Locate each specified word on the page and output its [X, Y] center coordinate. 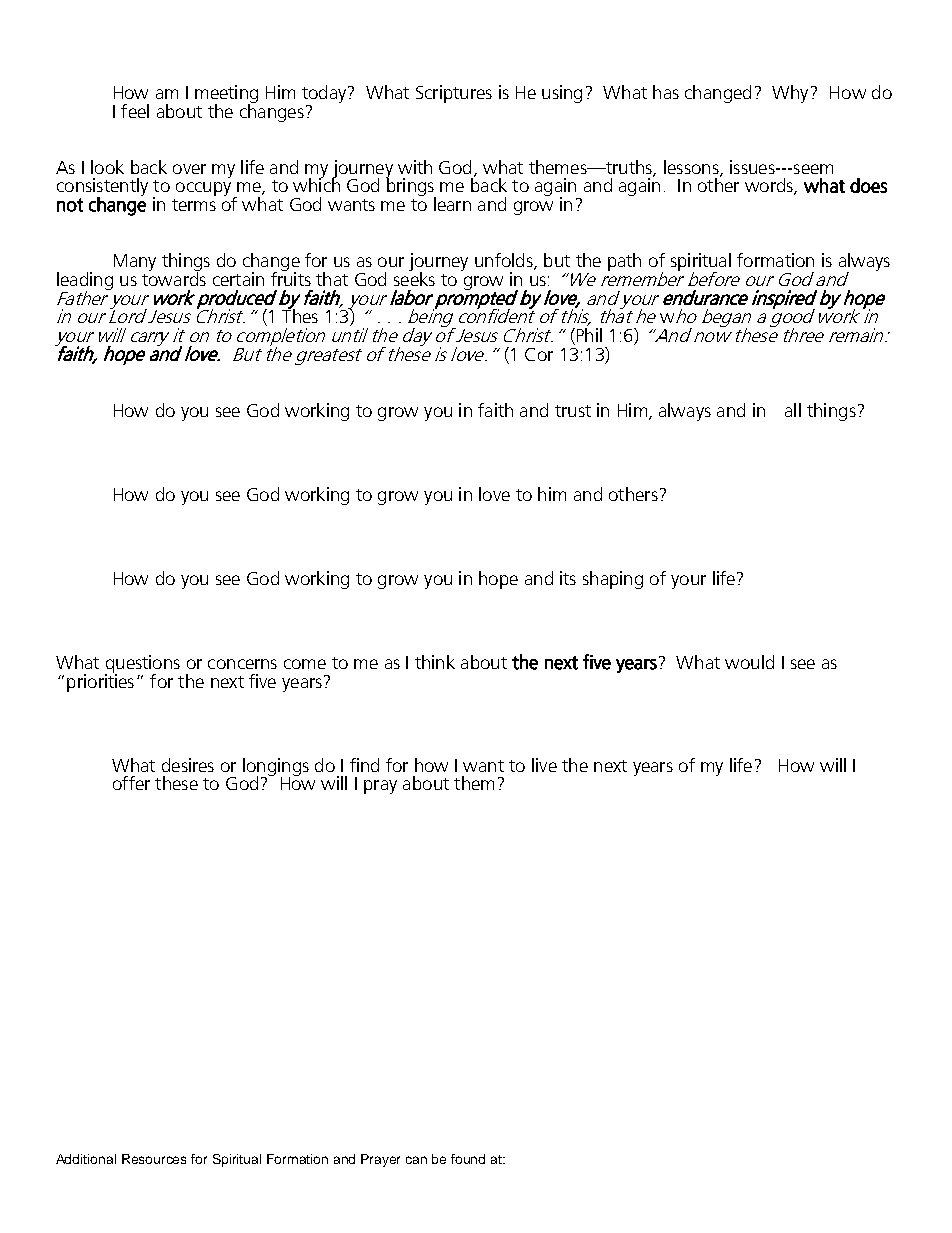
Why [790, 94]
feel [135, 111]
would [749, 662]
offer [131, 783]
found [468, 1159]
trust [573, 411]
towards [174, 277]
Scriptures [454, 94]
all [793, 410]
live [544, 765]
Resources [154, 1159]
